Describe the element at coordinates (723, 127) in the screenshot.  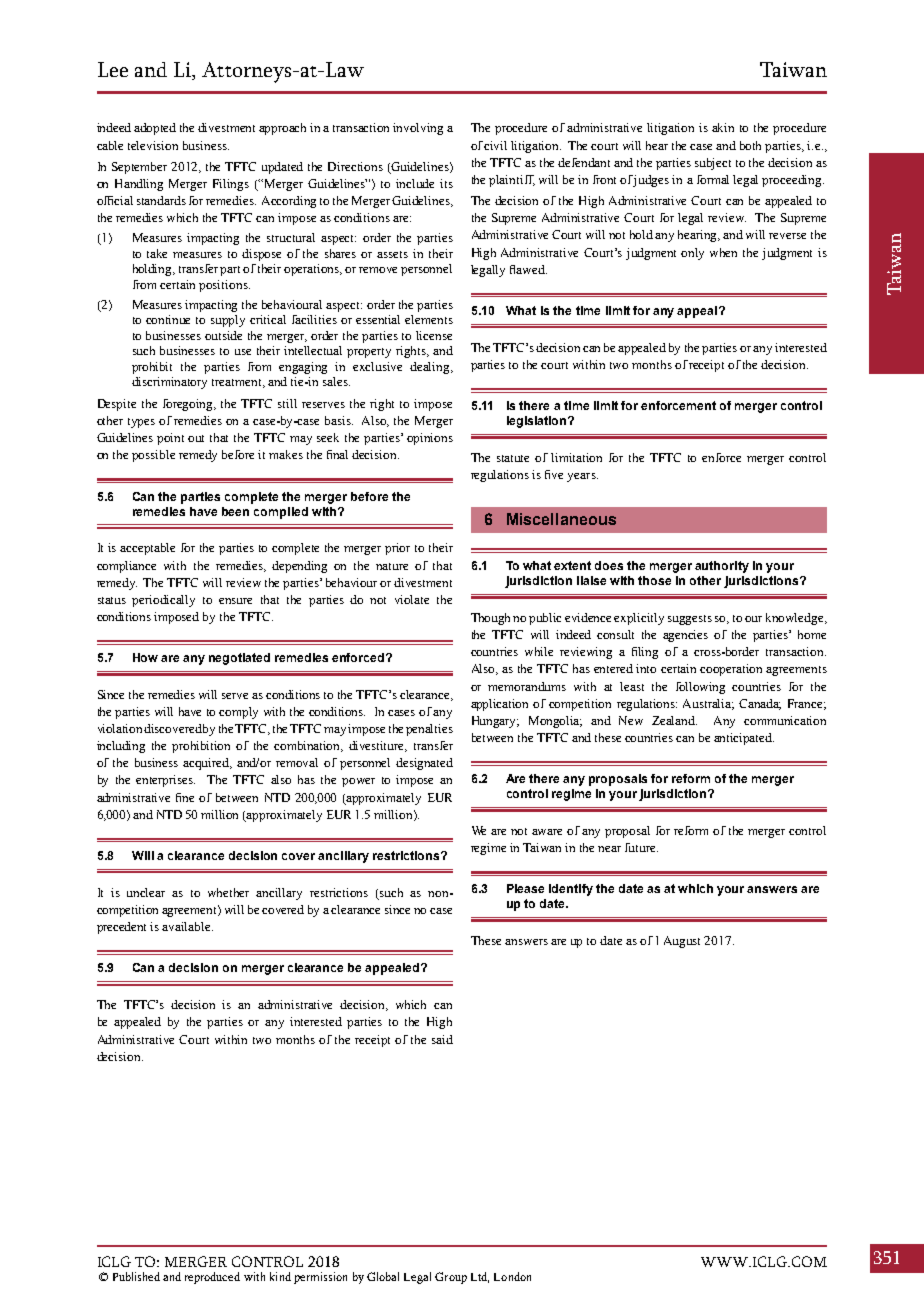
I see `akin` at that location.
